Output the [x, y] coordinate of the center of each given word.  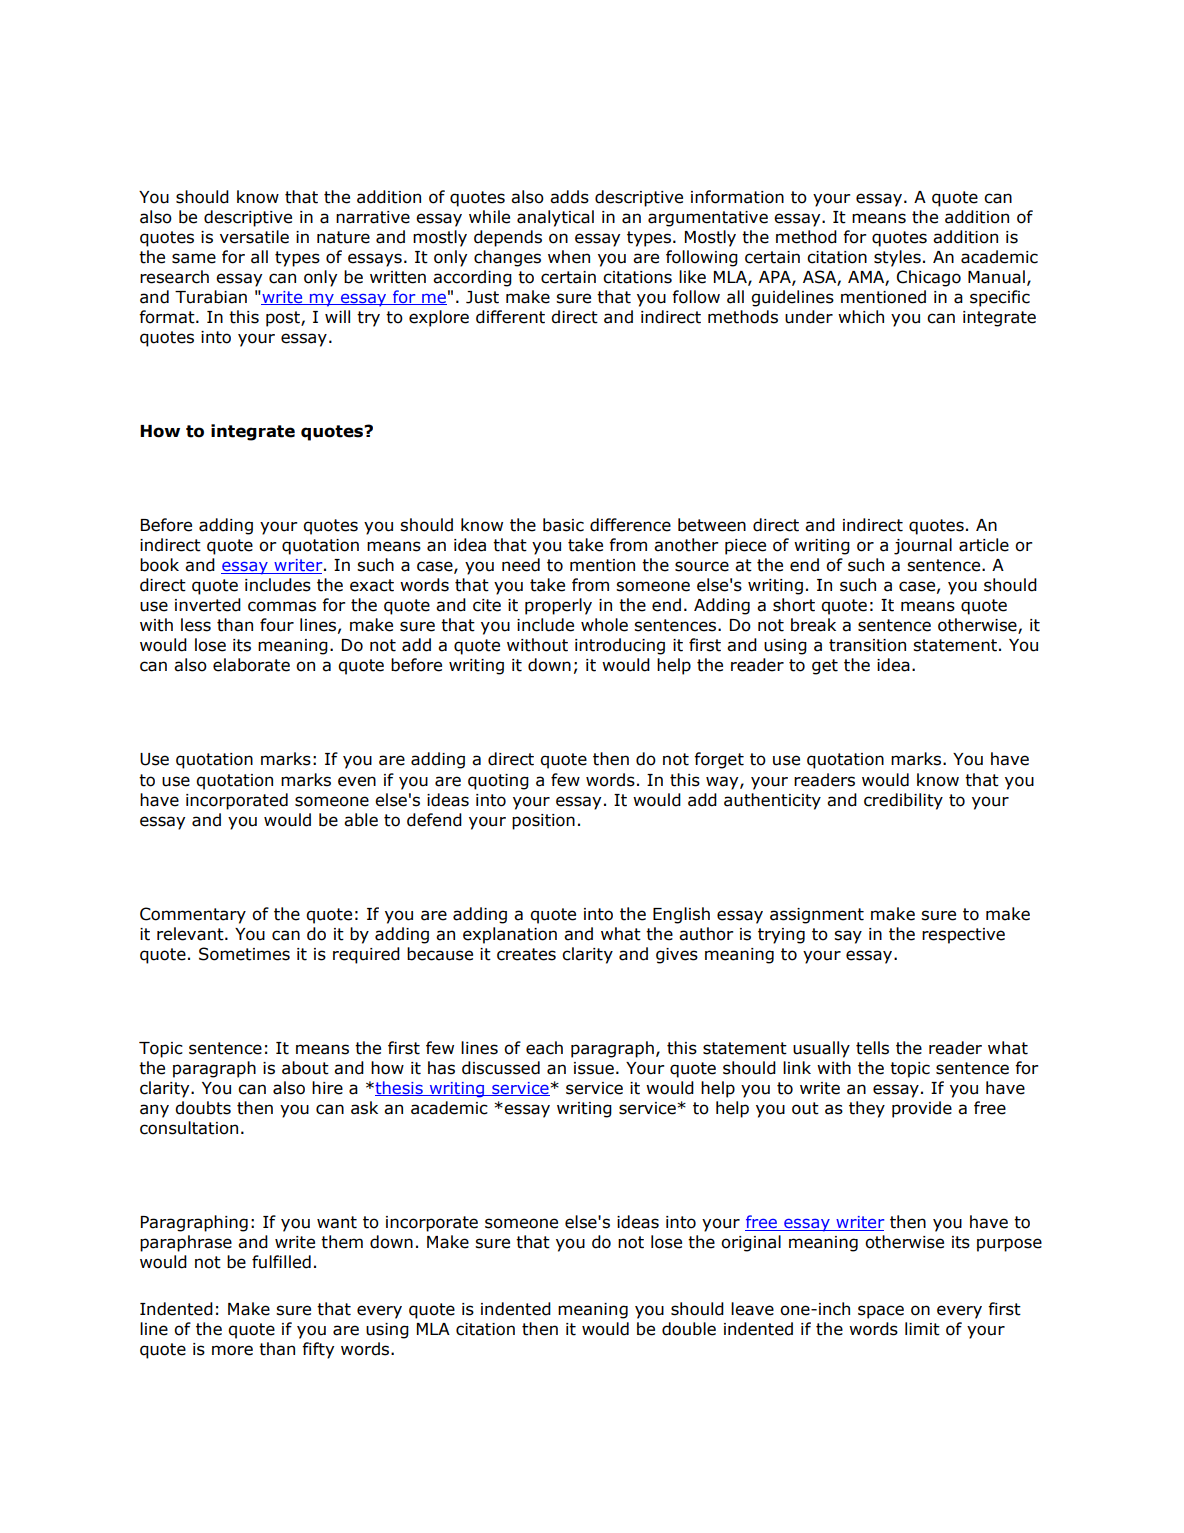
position [543, 822]
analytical [555, 218]
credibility [903, 801]
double [689, 1329]
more [232, 1350]
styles [897, 258]
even [357, 781]
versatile [254, 237]
